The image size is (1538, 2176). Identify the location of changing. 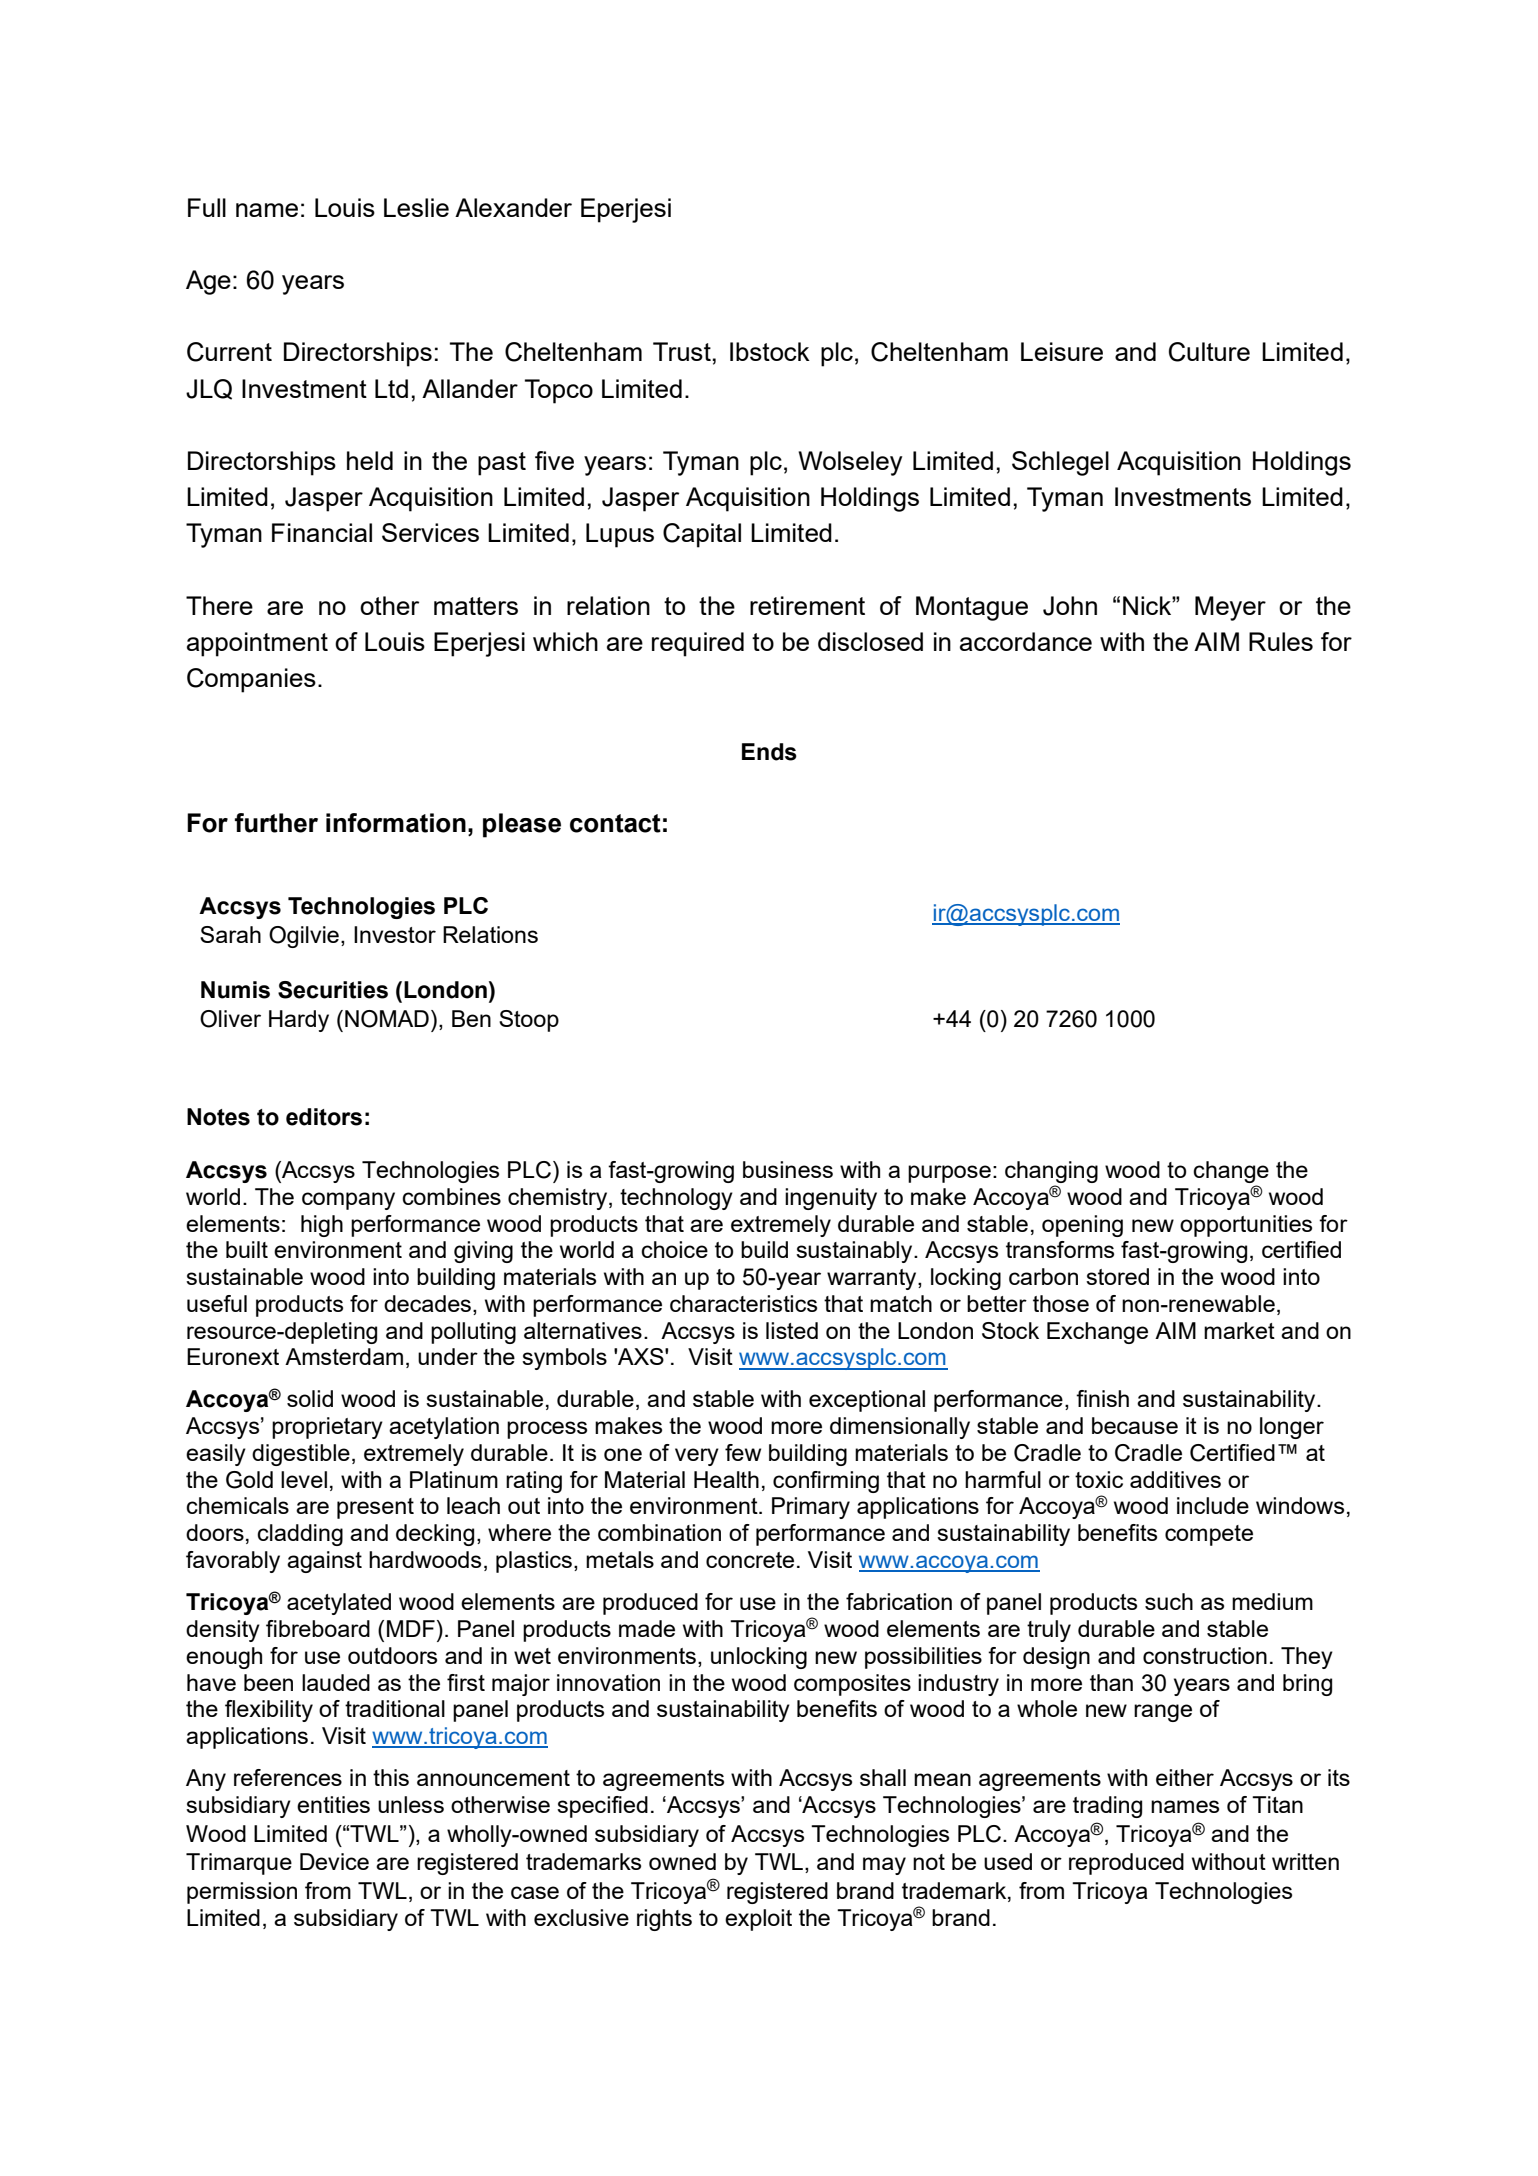
(1051, 1172).
